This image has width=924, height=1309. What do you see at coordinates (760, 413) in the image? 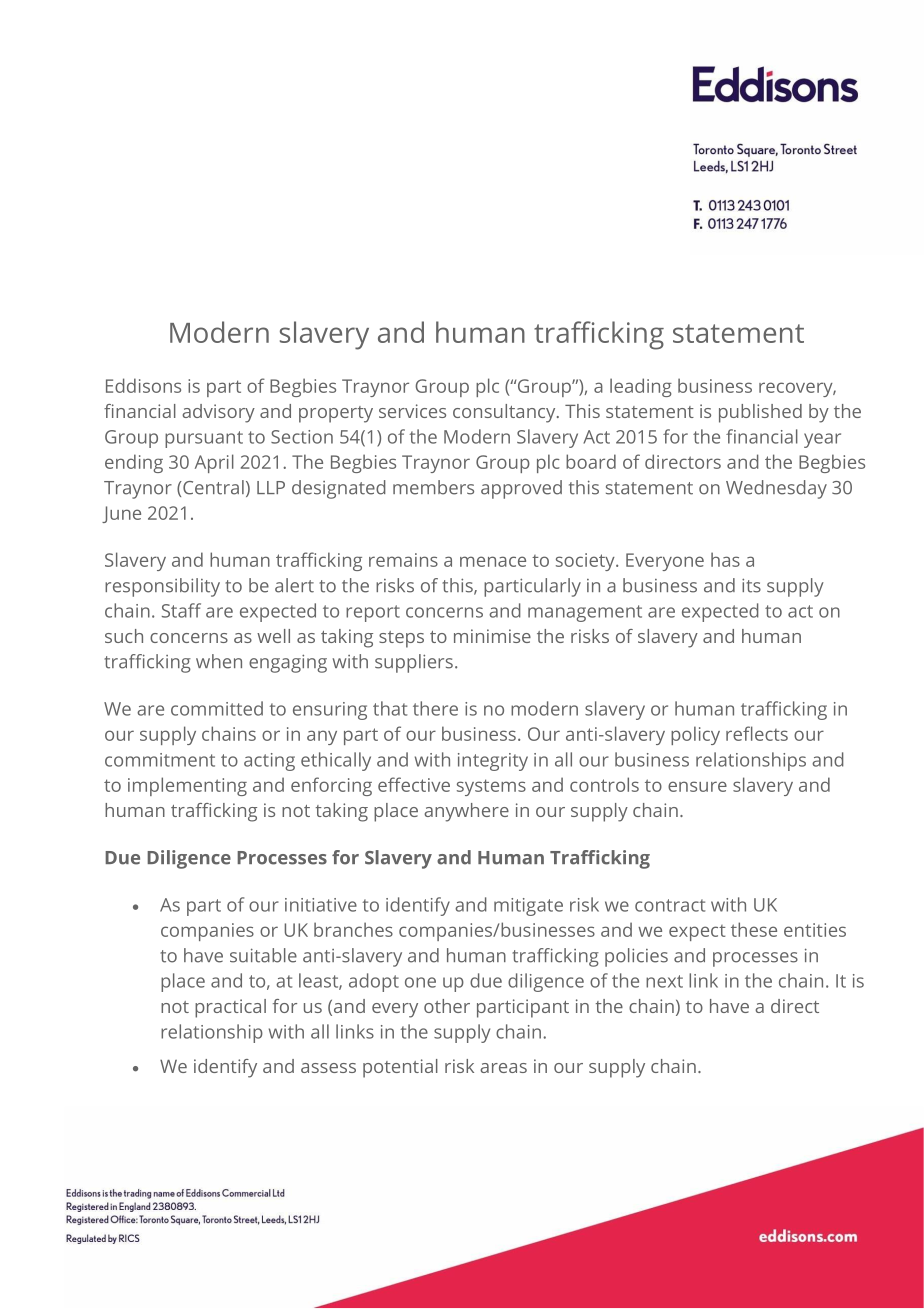
I see `published` at bounding box center [760, 413].
